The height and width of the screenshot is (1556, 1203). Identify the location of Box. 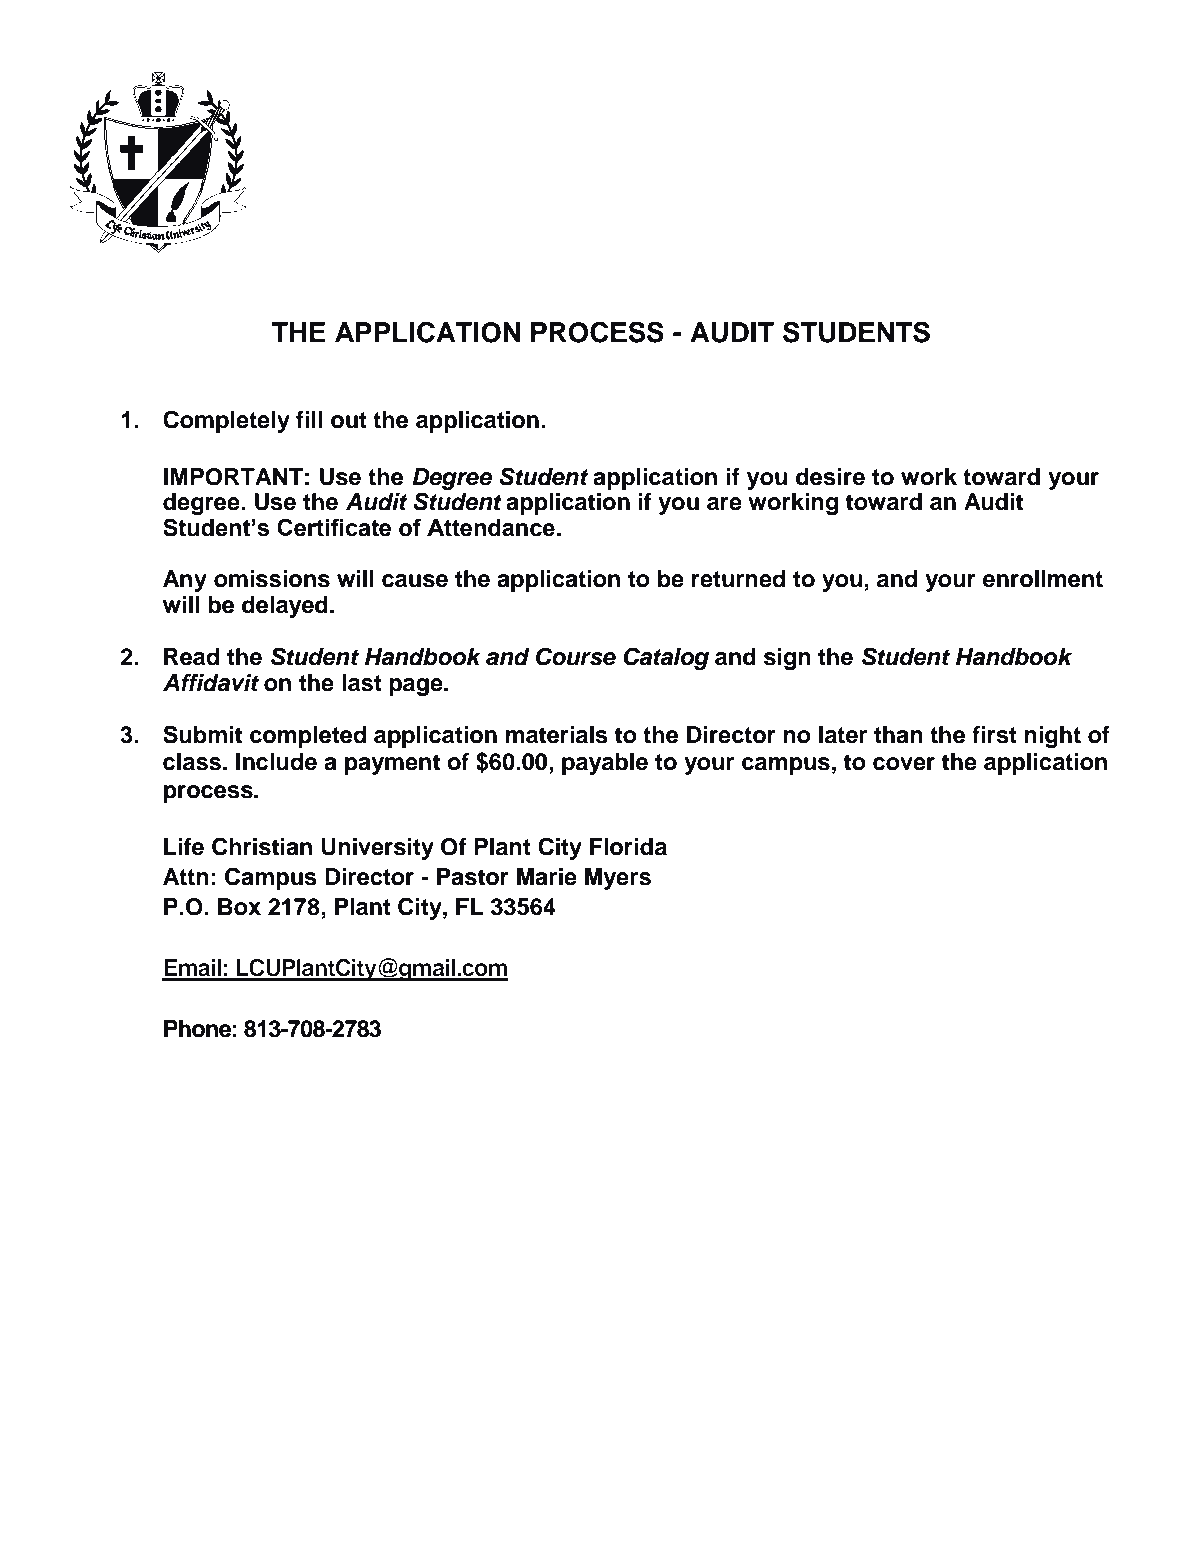
(239, 907).
